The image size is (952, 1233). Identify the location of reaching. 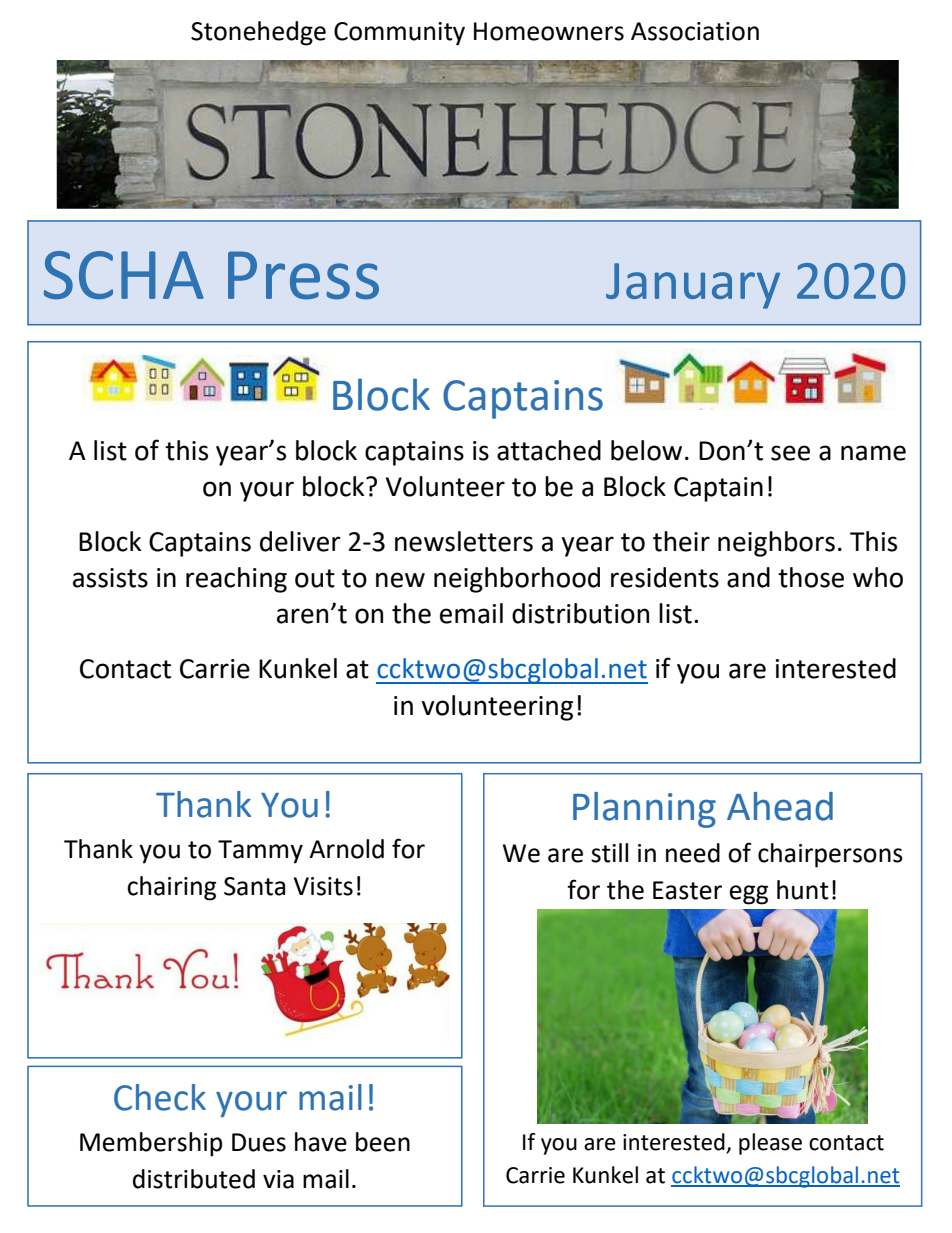
(236, 580).
